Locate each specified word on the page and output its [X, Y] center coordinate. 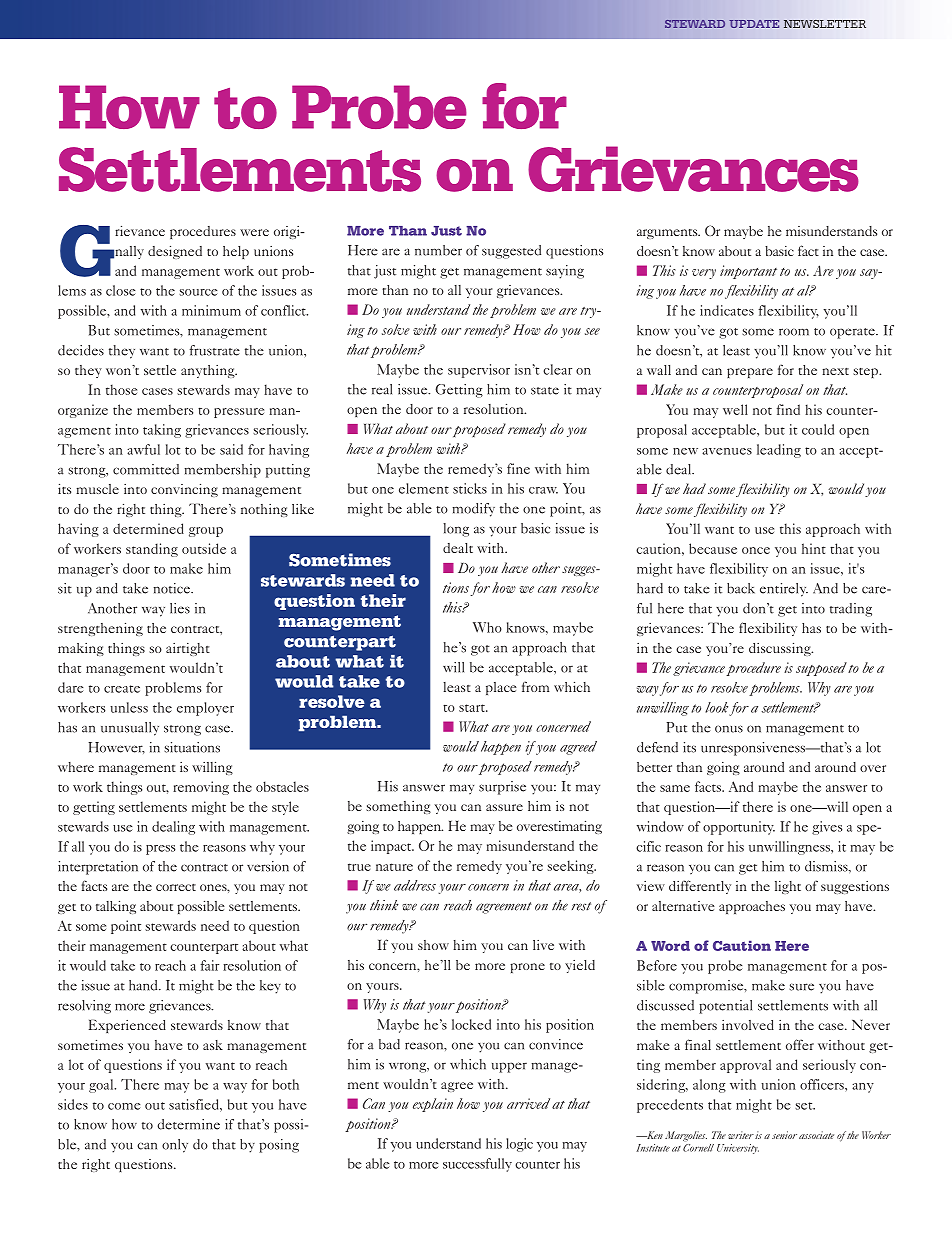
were [254, 232]
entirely [784, 590]
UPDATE [754, 24]
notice [173, 588]
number [438, 250]
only [175, 1146]
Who [487, 627]
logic [519, 1145]
